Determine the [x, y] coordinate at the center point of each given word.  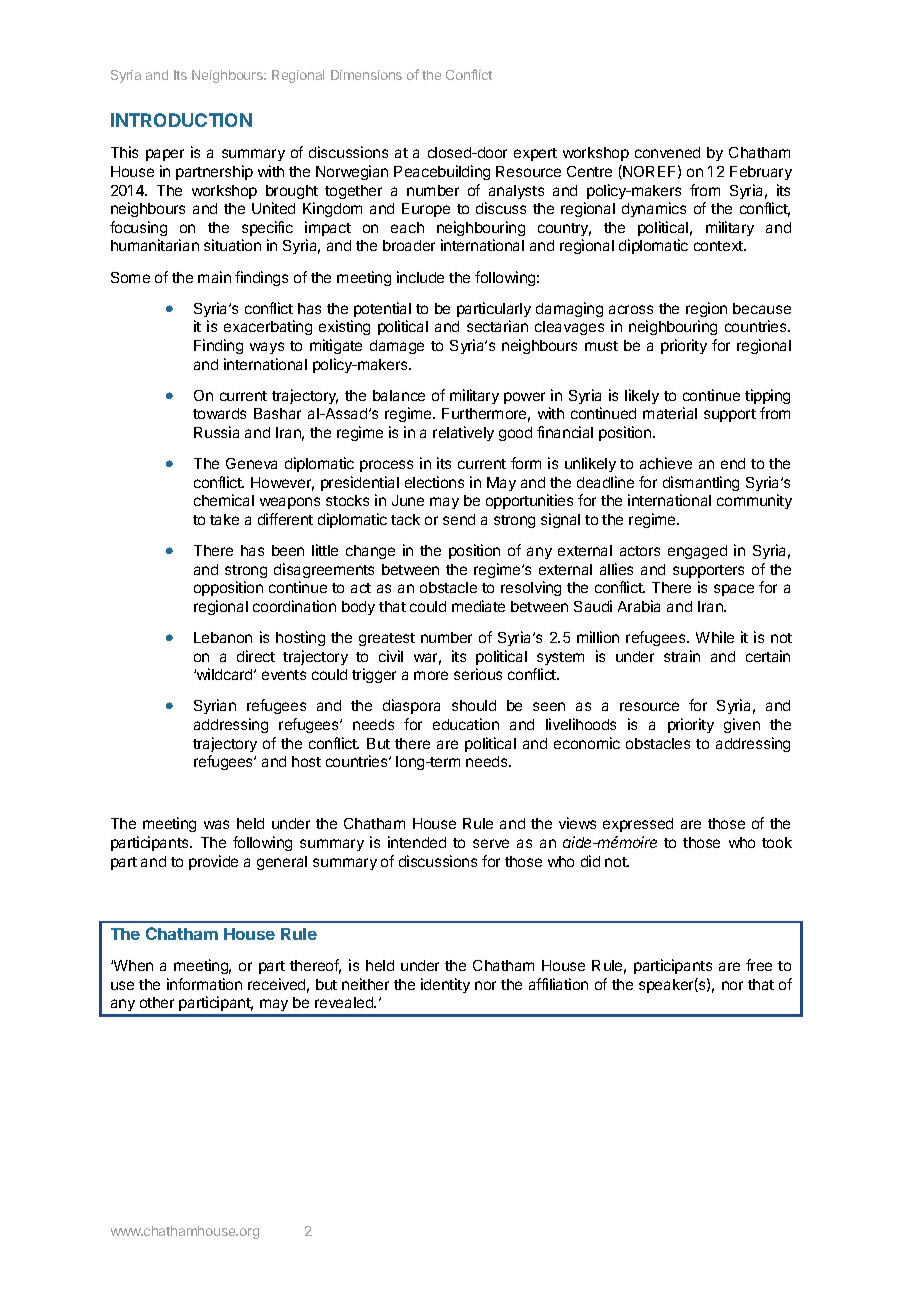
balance [399, 395]
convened [667, 152]
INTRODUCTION [181, 120]
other [157, 1002]
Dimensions [366, 75]
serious [478, 674]
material [670, 413]
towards [219, 413]
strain [682, 656]
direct [256, 656]
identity [445, 985]
